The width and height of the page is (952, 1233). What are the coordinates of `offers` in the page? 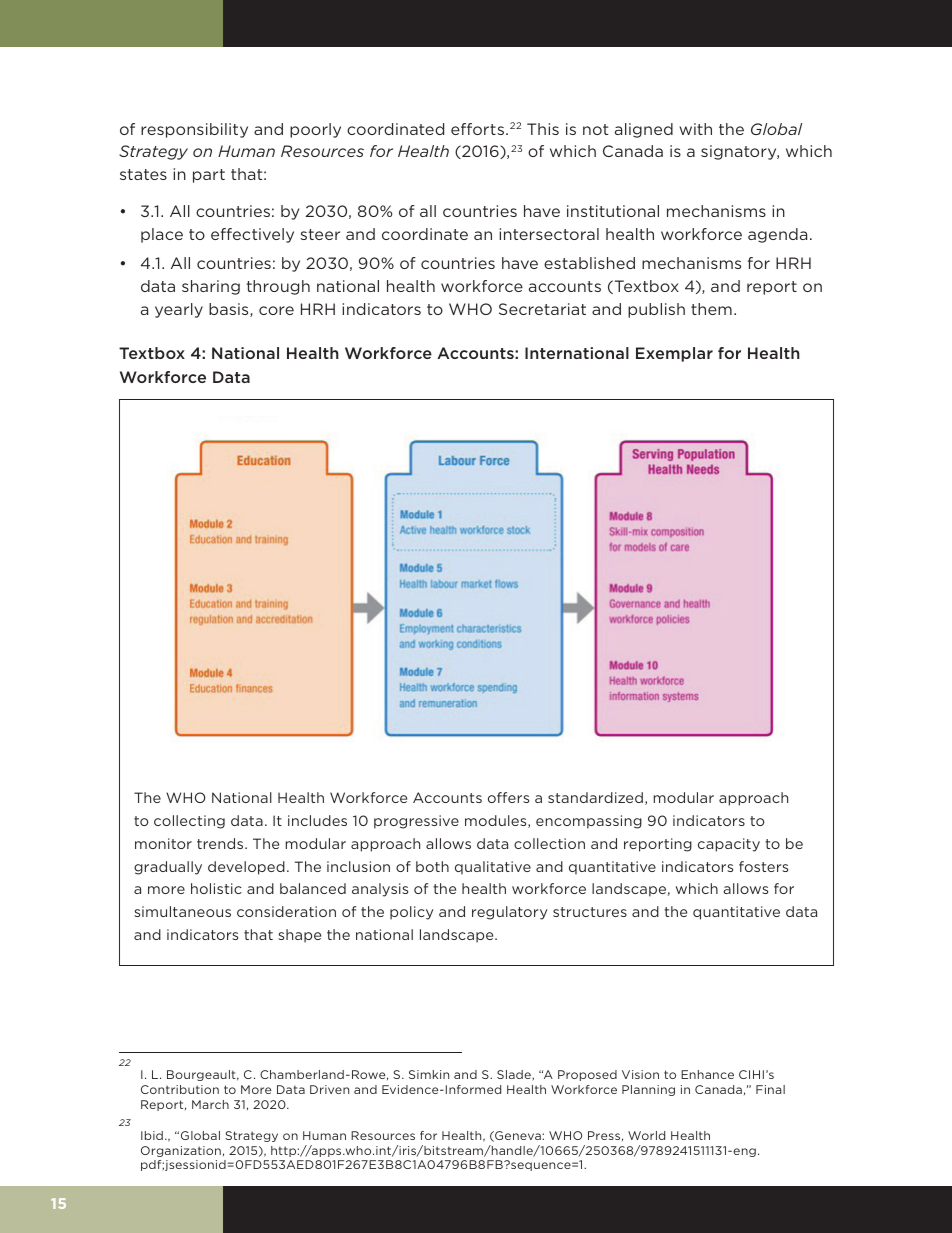 It's located at (508, 797).
